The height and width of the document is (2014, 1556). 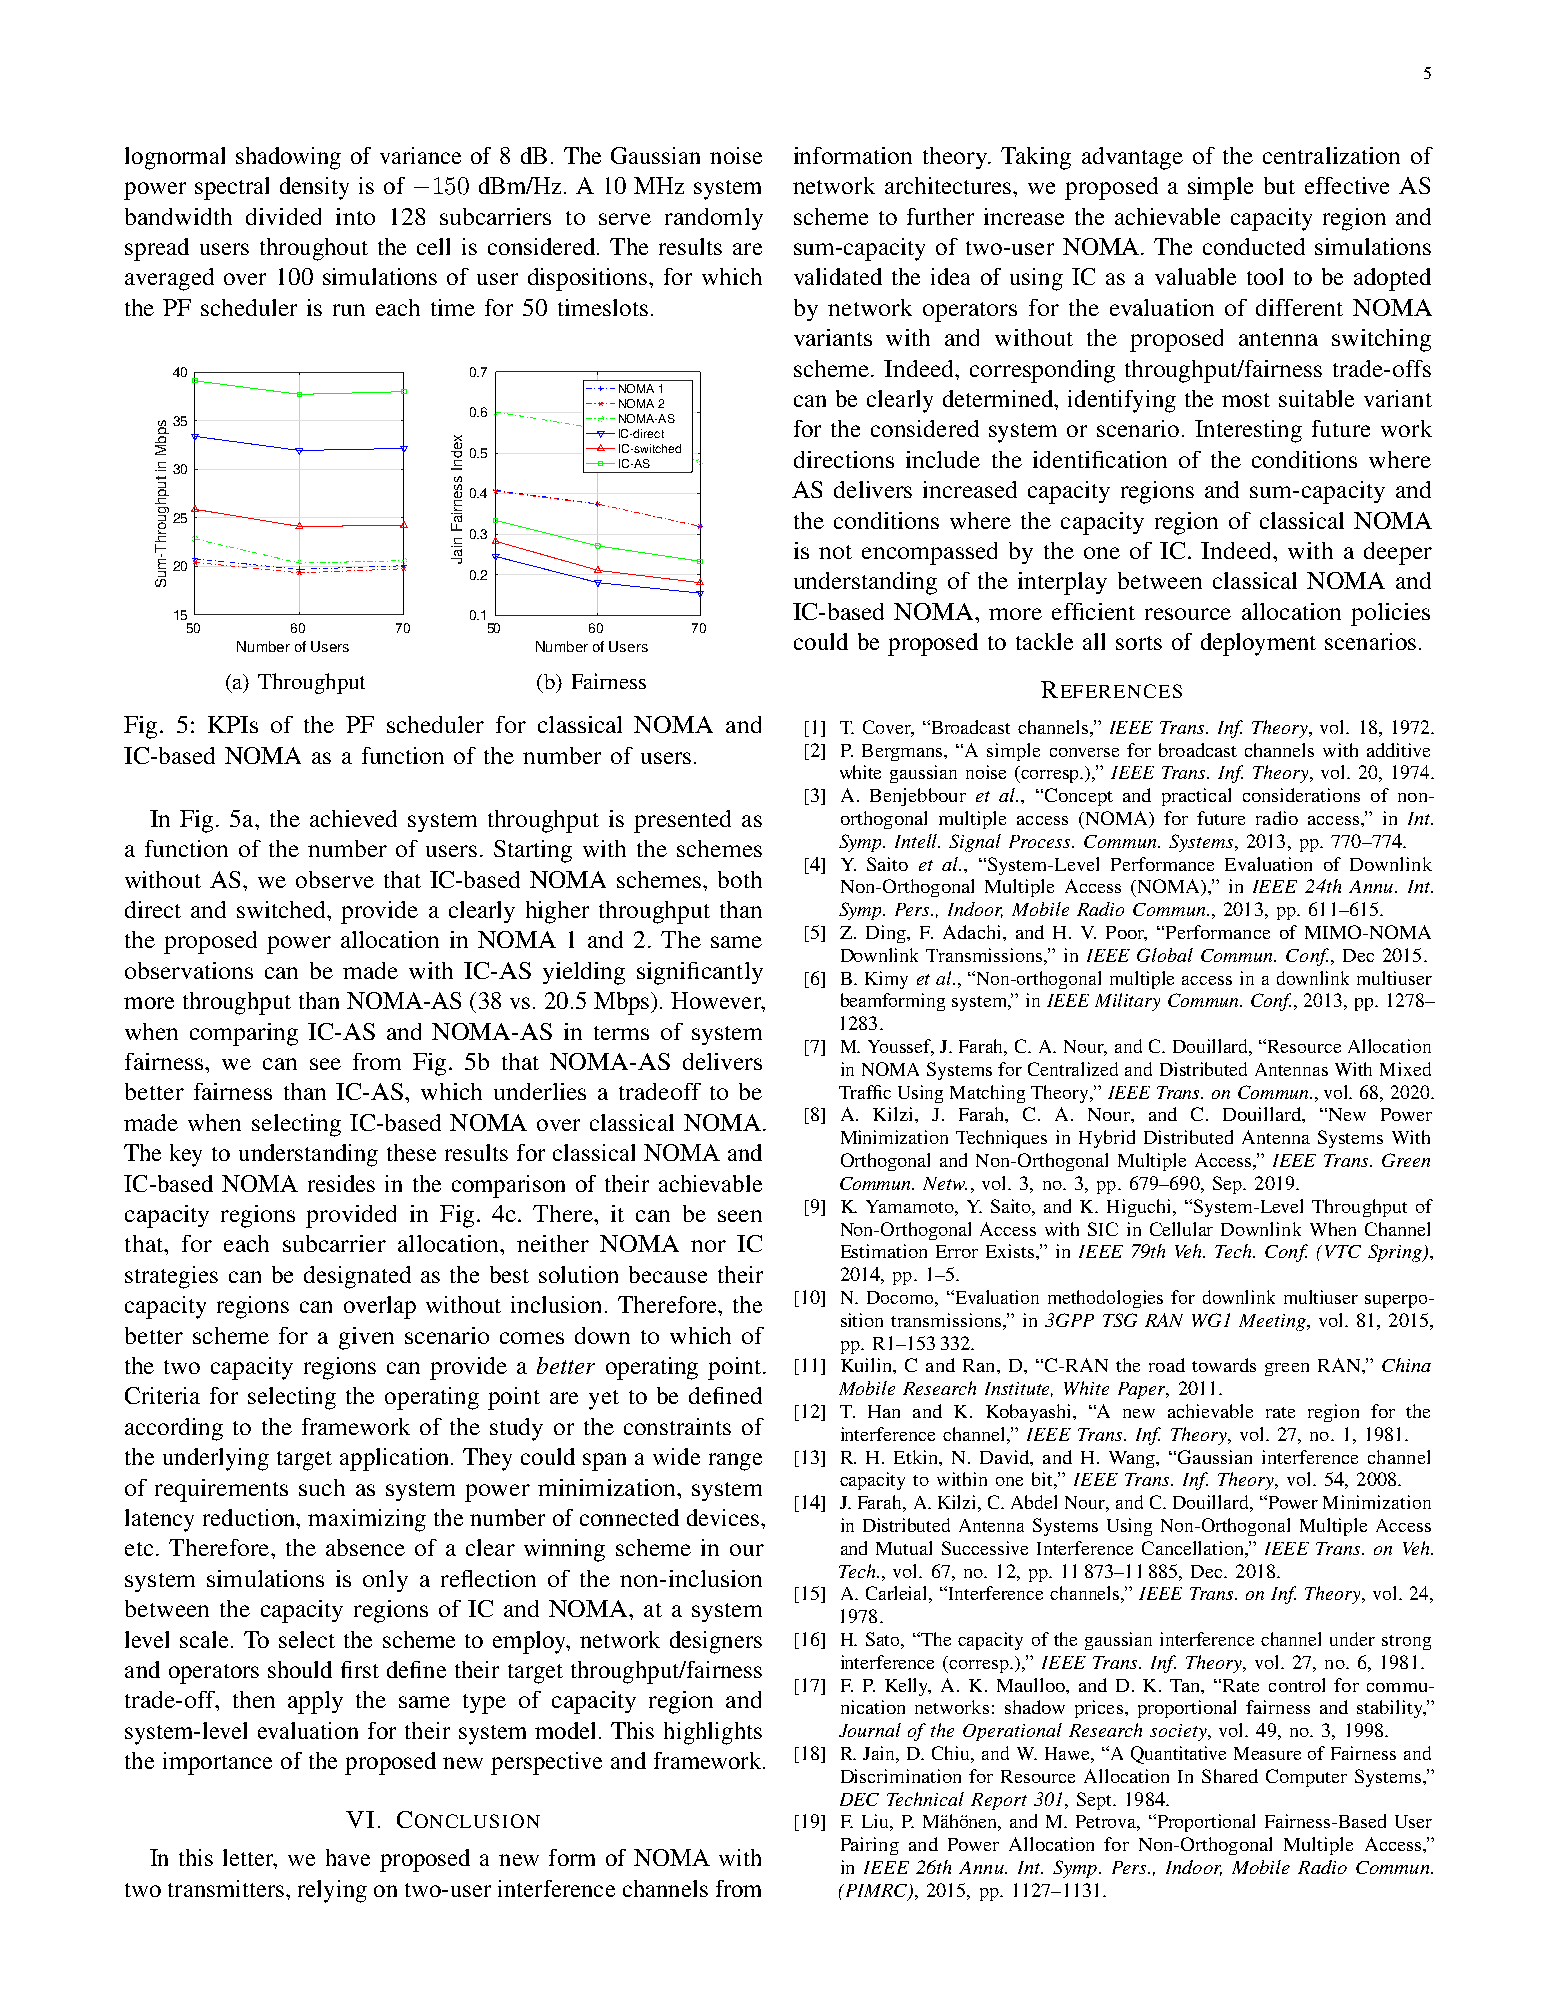 I want to click on Pairing, so click(x=870, y=1846).
